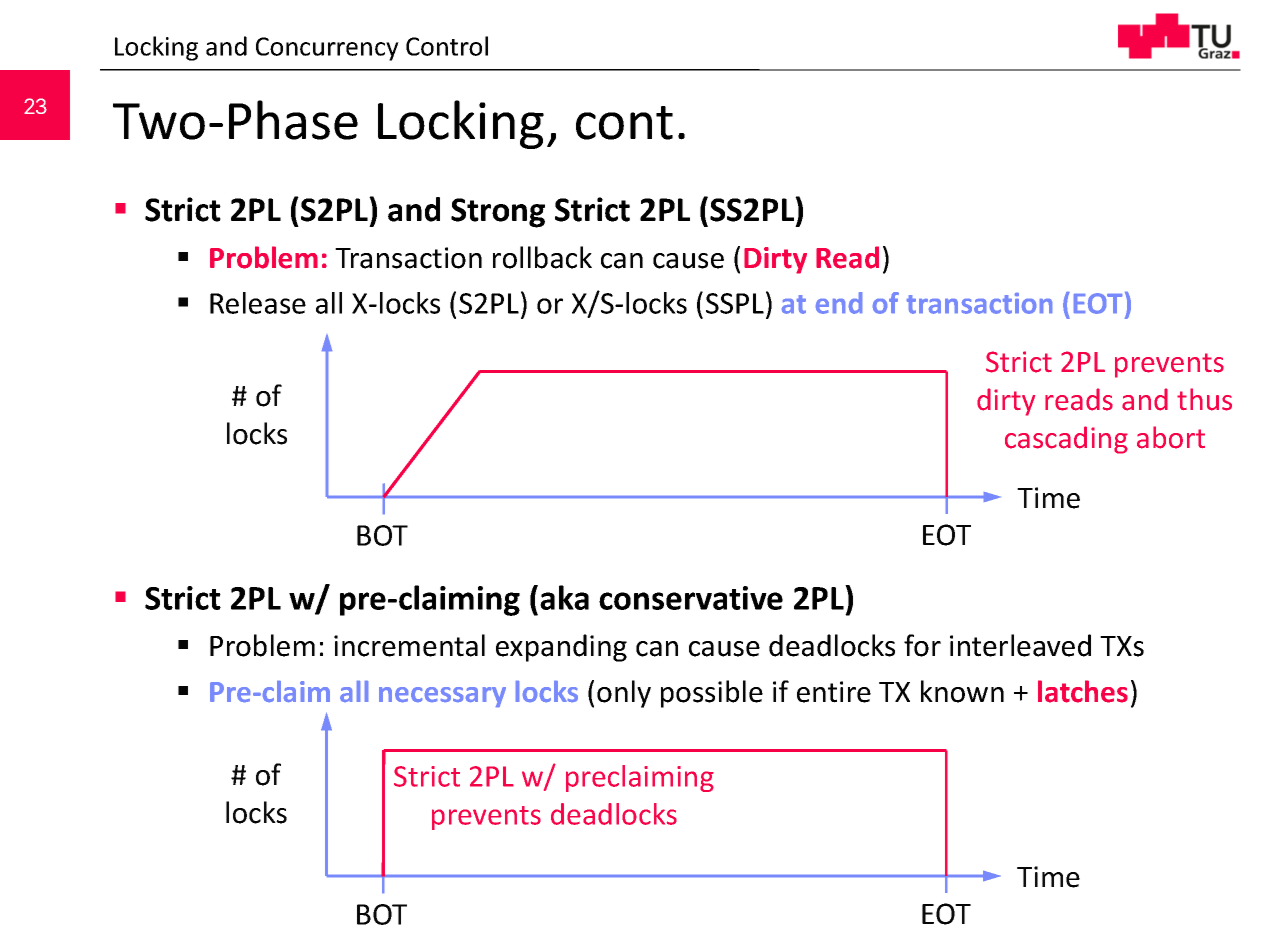 The width and height of the document is (1270, 952). What do you see at coordinates (498, 213) in the document?
I see `Strong` at bounding box center [498, 213].
